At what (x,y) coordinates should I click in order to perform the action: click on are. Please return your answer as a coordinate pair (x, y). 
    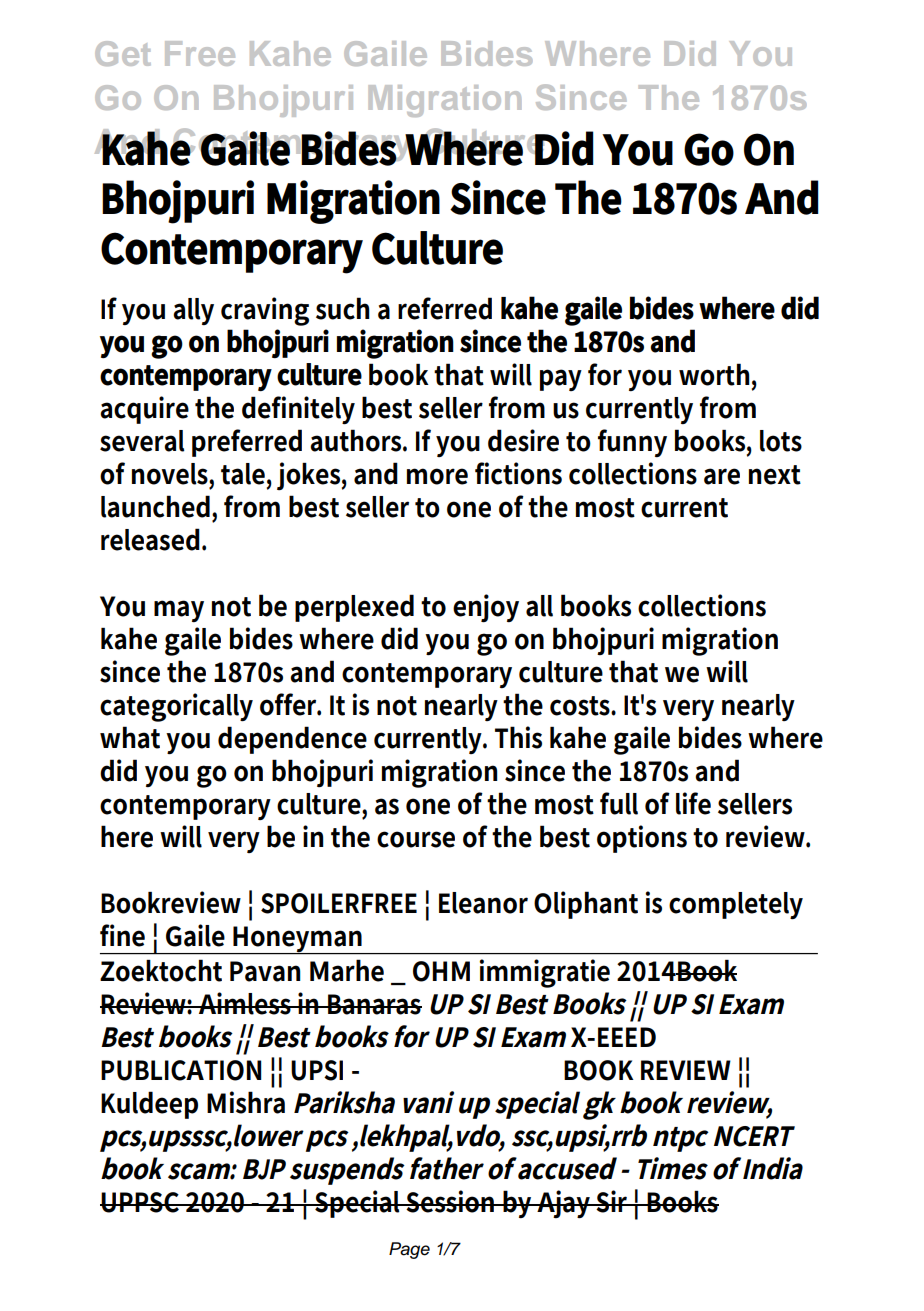
    Looking at the image, I should click on (722, 476).
